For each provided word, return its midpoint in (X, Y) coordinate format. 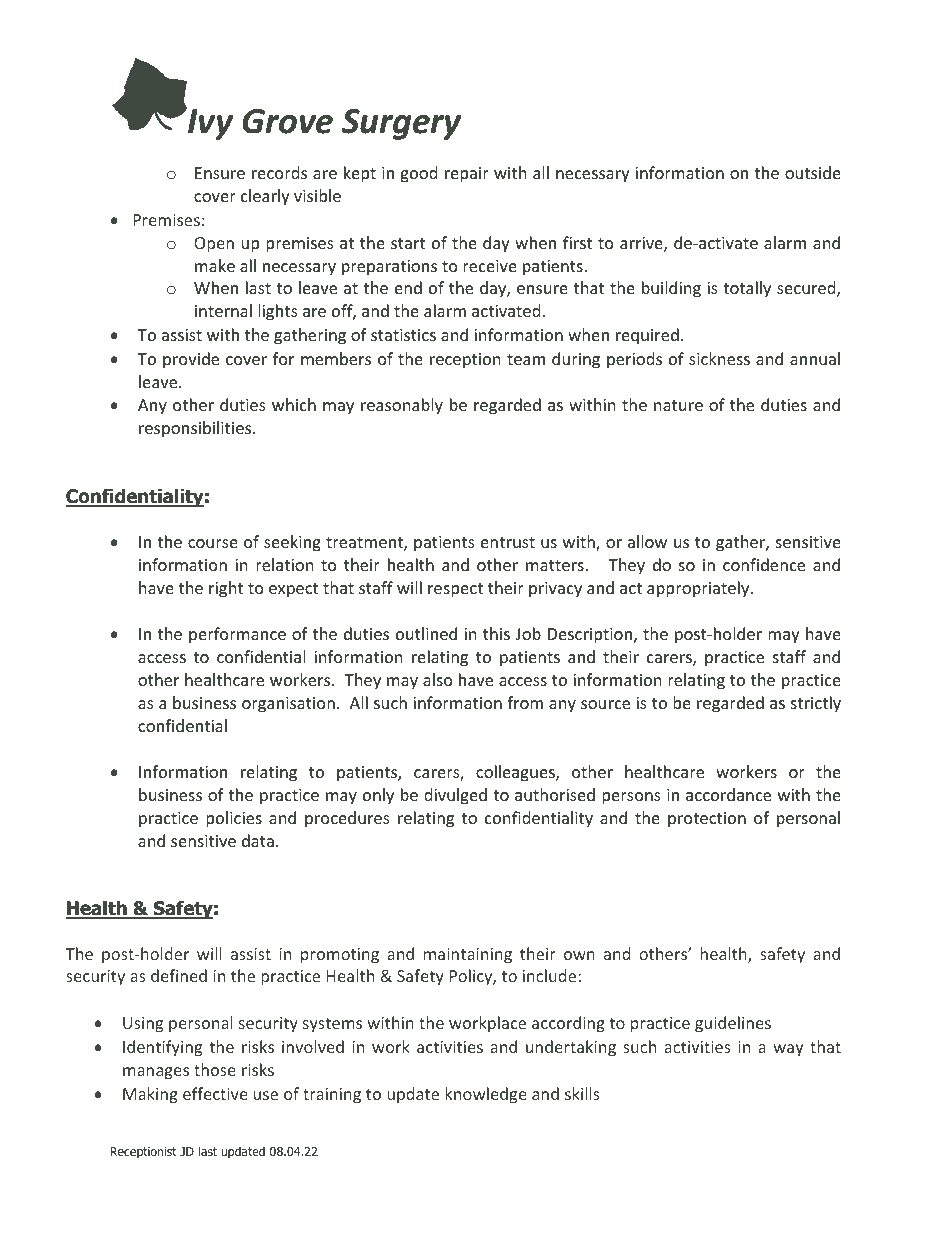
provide (191, 360)
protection (707, 820)
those (215, 1069)
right (226, 589)
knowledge (486, 1095)
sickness (719, 358)
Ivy (209, 124)
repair (467, 175)
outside (813, 172)
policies (234, 819)
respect (455, 590)
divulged (455, 796)
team (526, 359)
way (788, 1050)
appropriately (699, 589)
